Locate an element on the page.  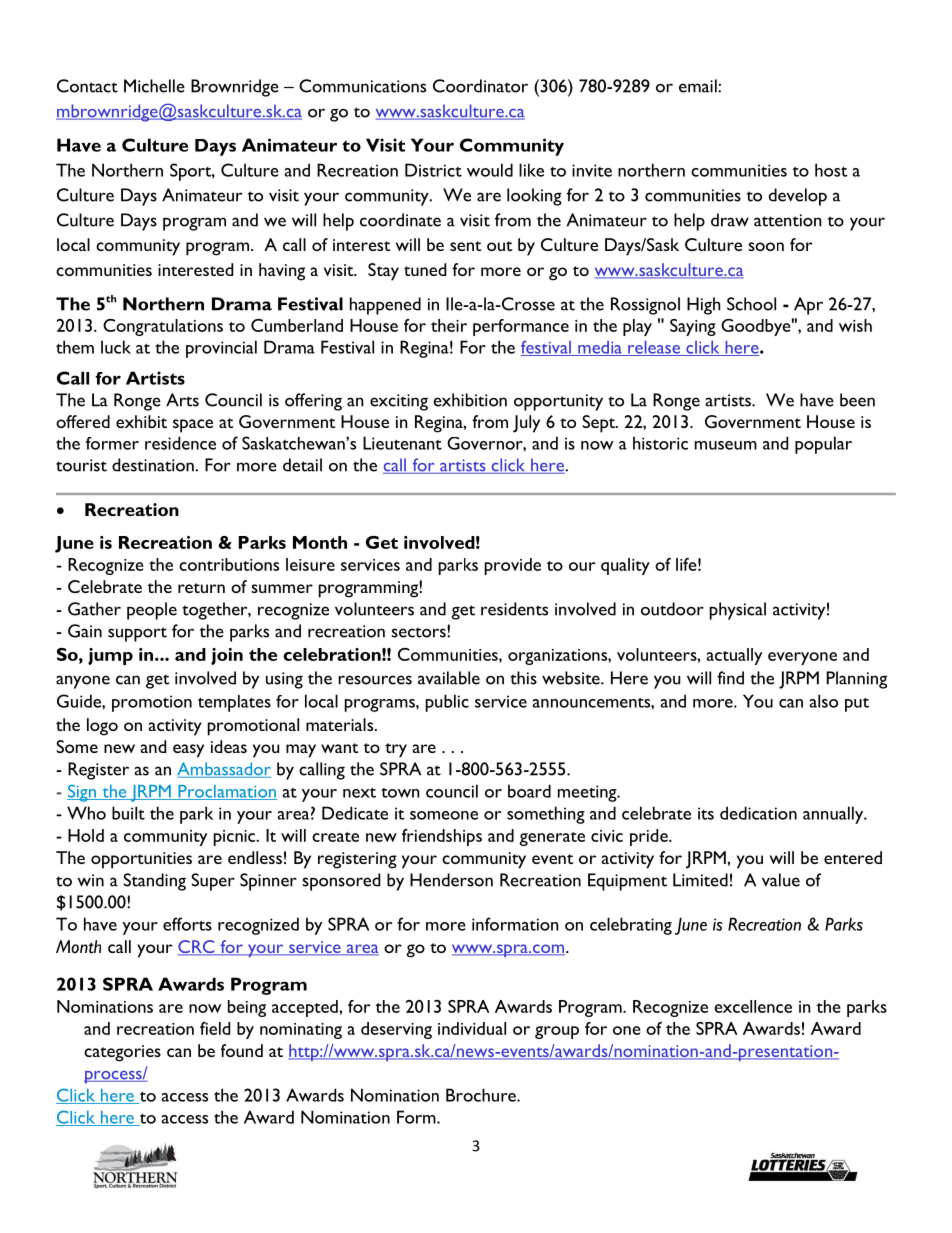
dedication is located at coordinates (758, 813).
